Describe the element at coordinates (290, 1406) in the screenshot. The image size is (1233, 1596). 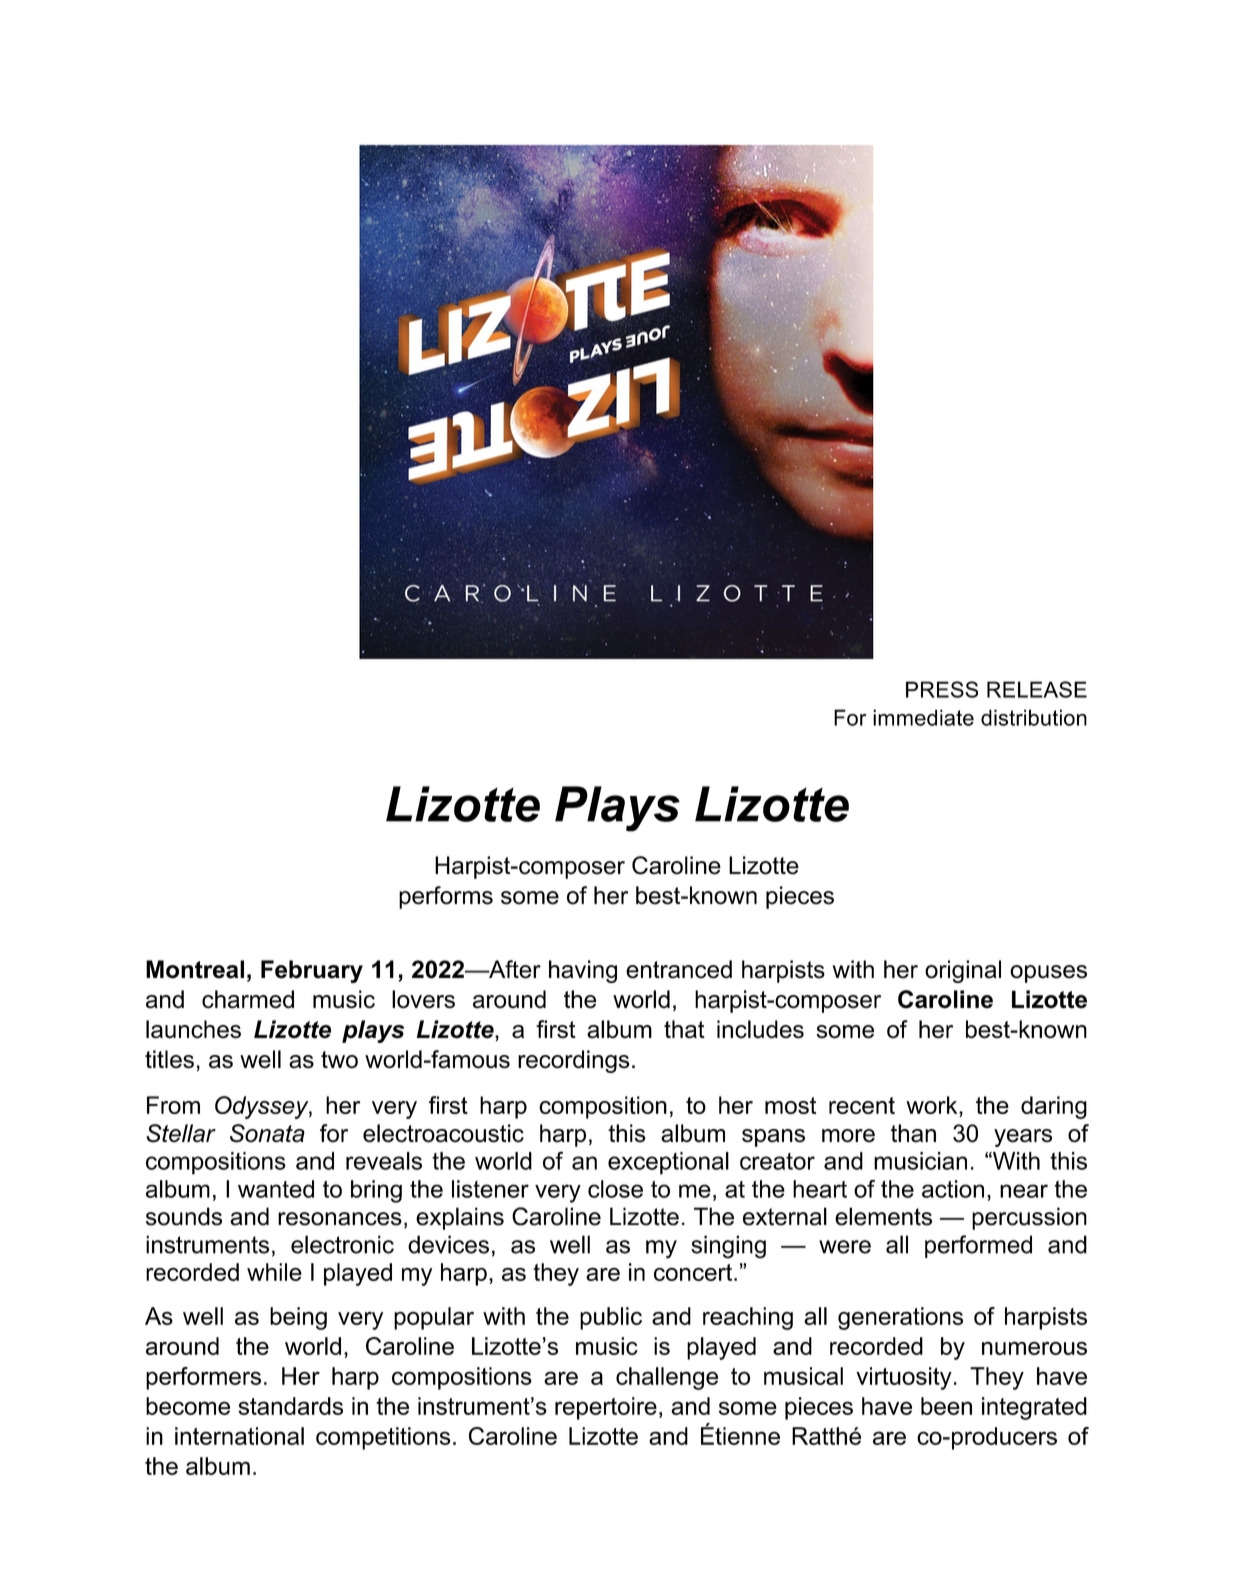
I see `standards` at that location.
